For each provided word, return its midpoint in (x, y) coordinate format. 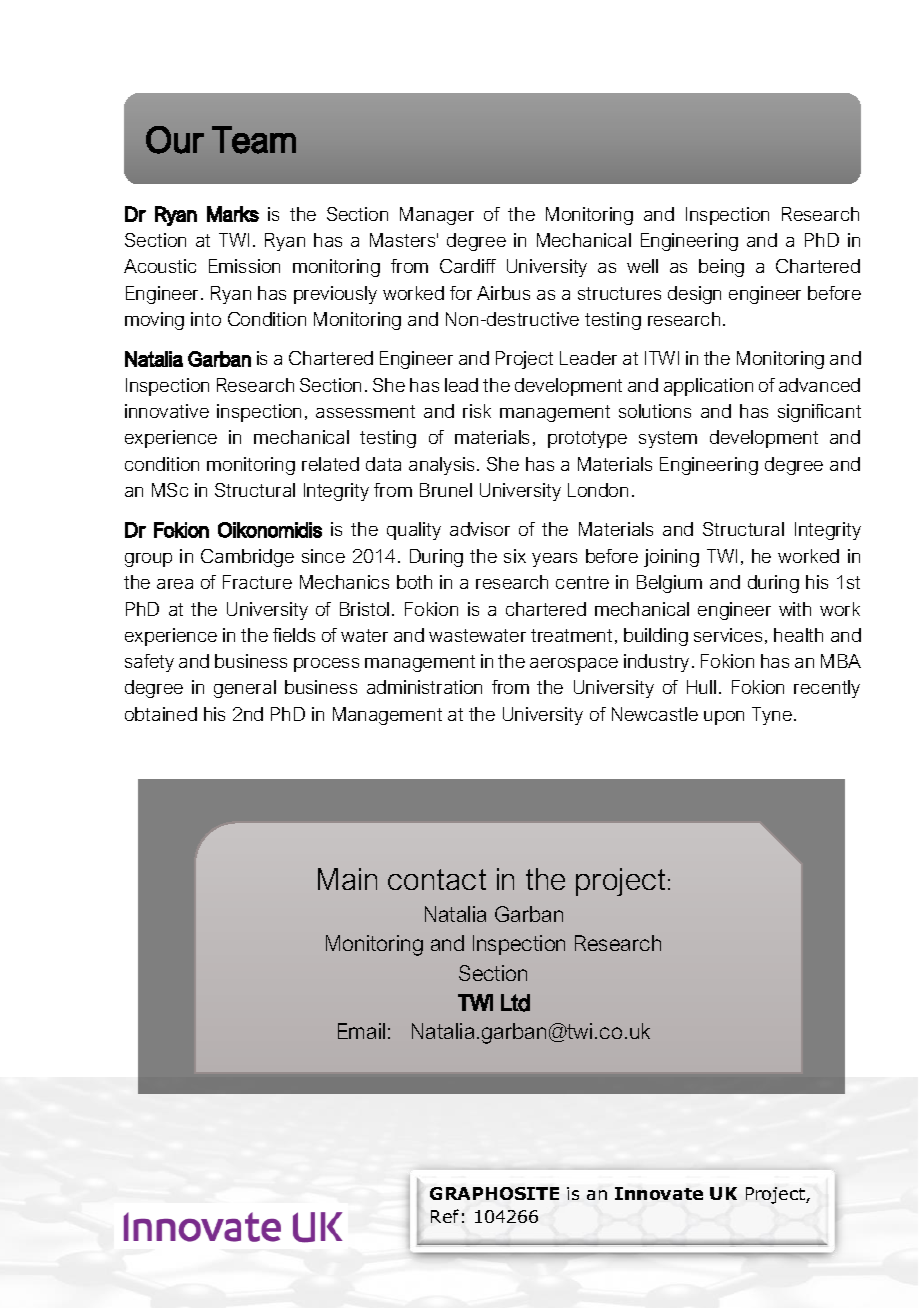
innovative (167, 411)
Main (347, 879)
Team (254, 140)
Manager (437, 216)
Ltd (515, 1003)
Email (361, 1031)
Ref (445, 1216)
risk (477, 411)
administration (424, 687)
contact (437, 879)
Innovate (659, 1193)
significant (819, 413)
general (245, 689)
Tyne (772, 716)
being (721, 268)
